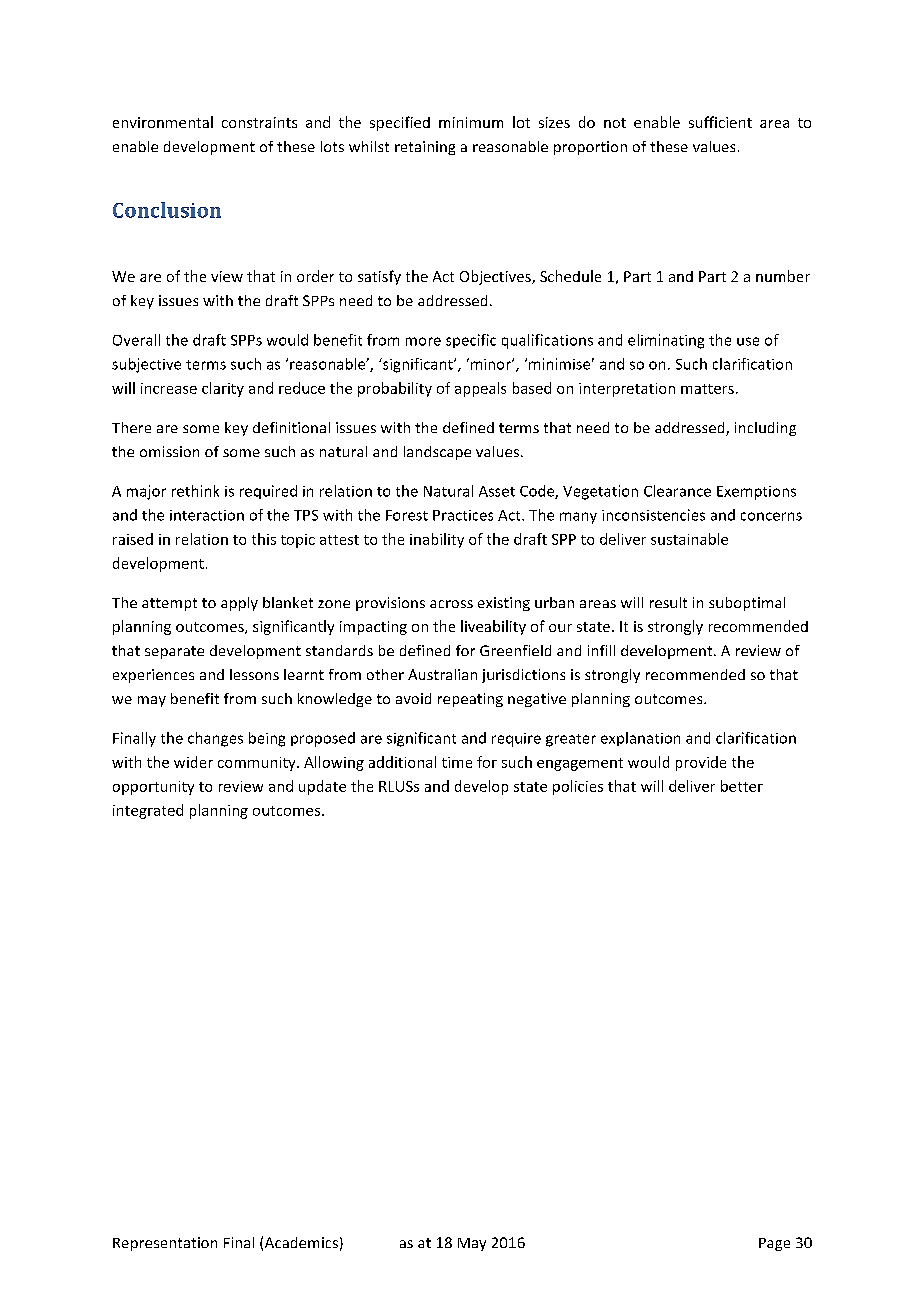 The image size is (924, 1308). I want to click on time, so click(457, 762).
